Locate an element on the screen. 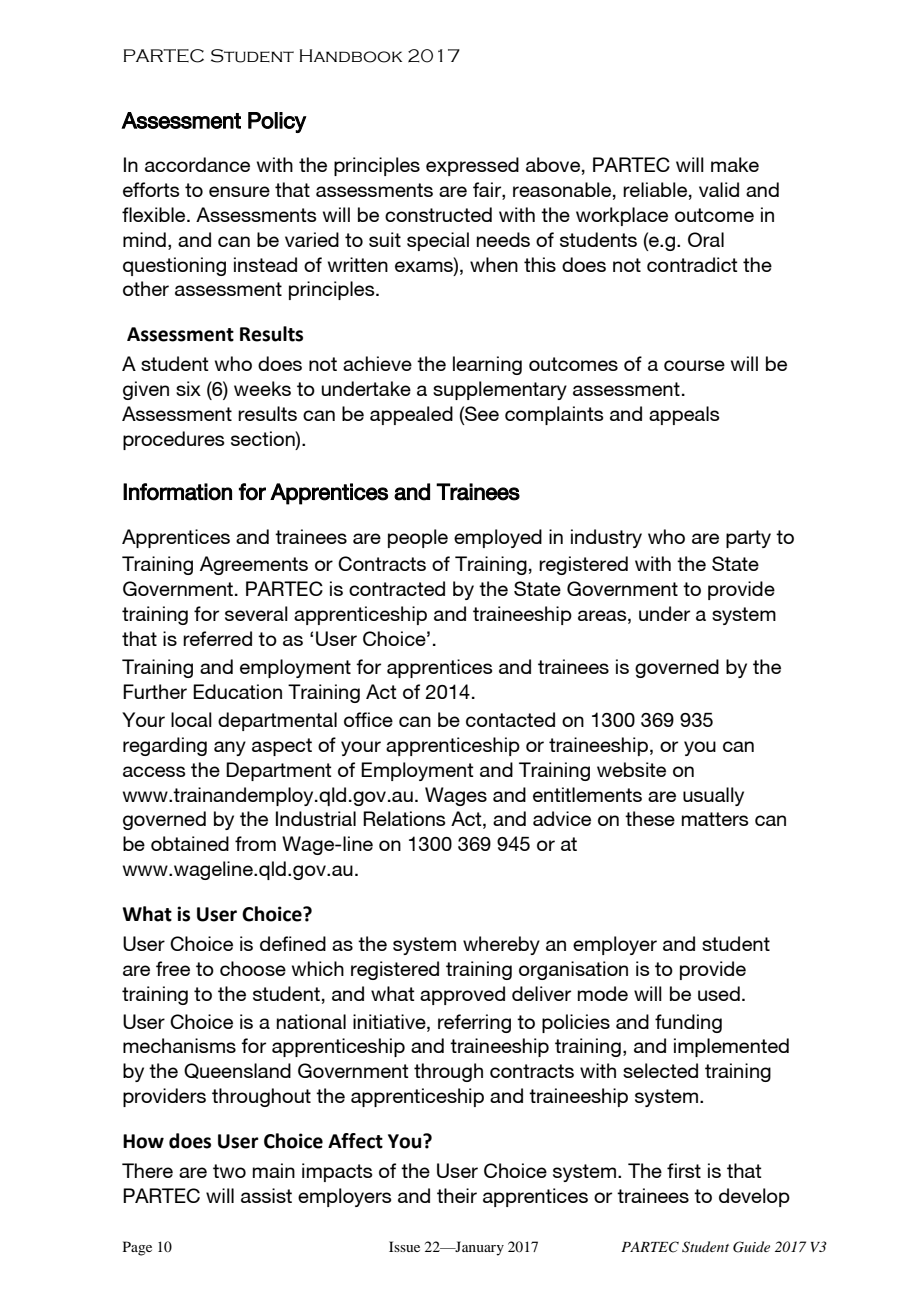 The width and height of the screenshot is (924, 1308). two is located at coordinates (229, 1171).
